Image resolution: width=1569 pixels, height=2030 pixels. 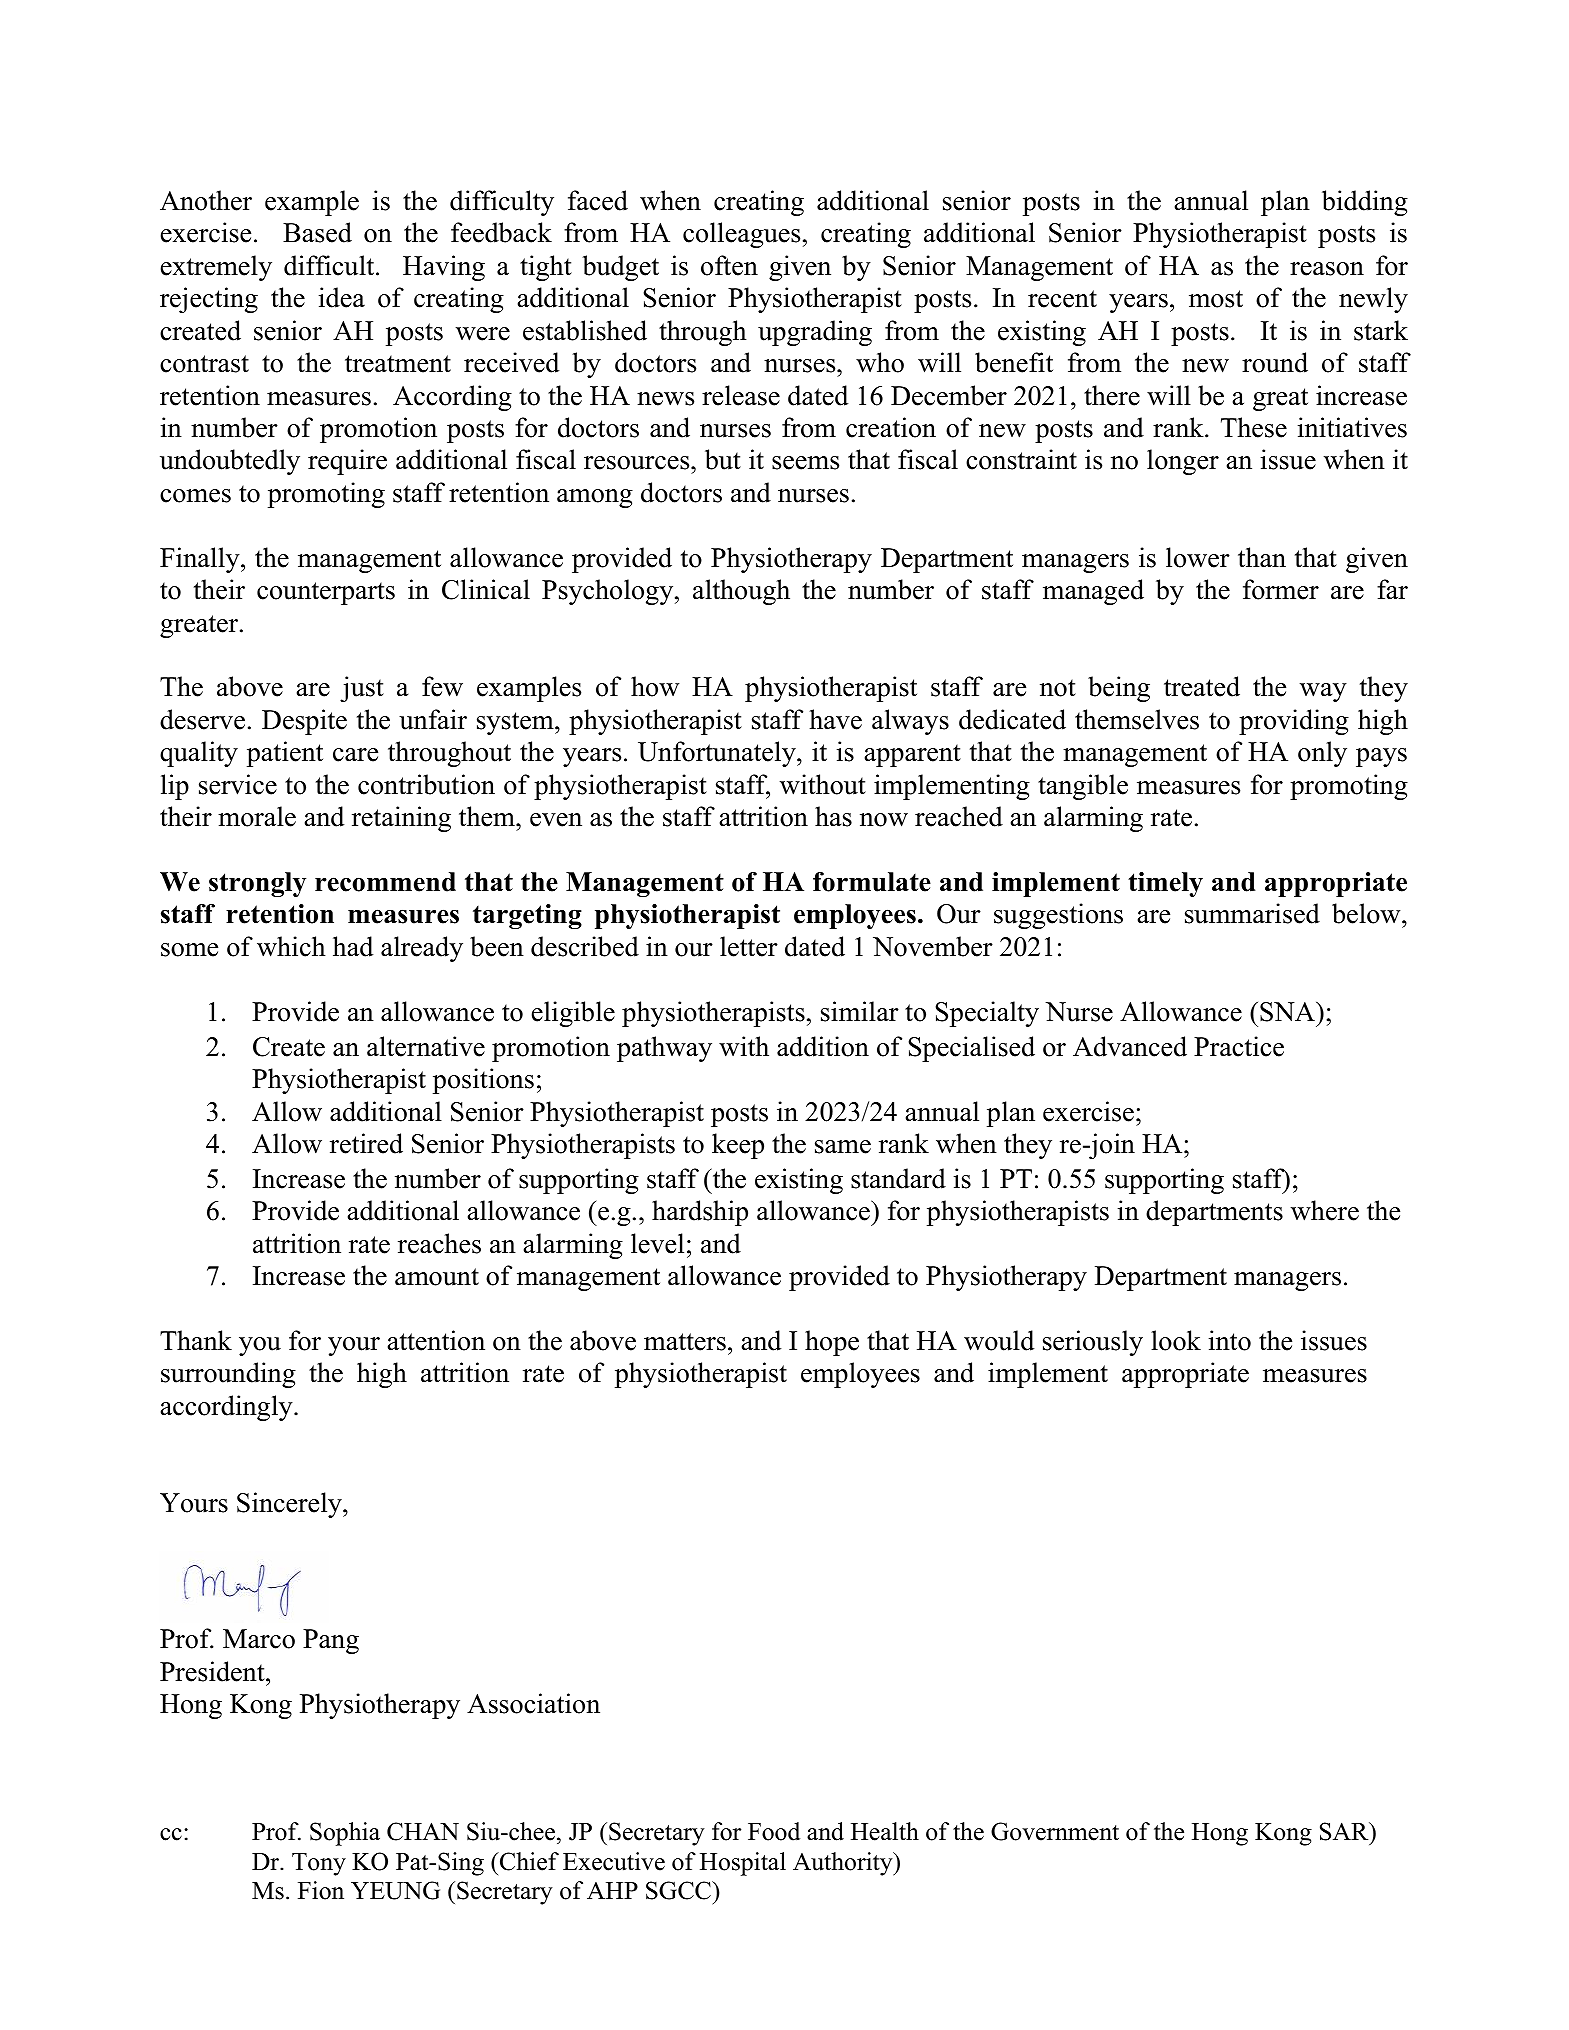 I want to click on hope, so click(x=832, y=1343).
